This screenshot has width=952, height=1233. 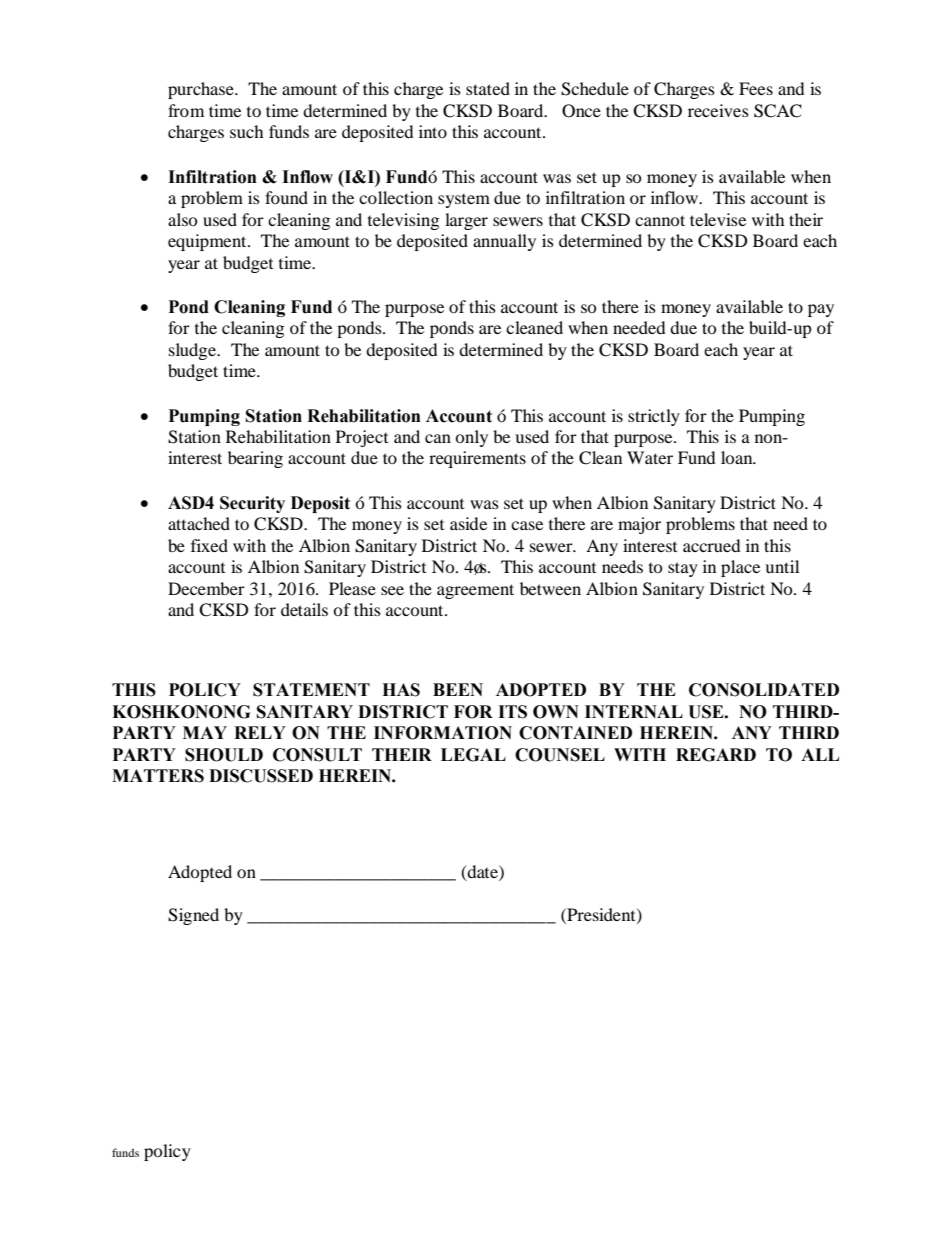 What do you see at coordinates (504, 242) in the screenshot?
I see `annually` at bounding box center [504, 242].
